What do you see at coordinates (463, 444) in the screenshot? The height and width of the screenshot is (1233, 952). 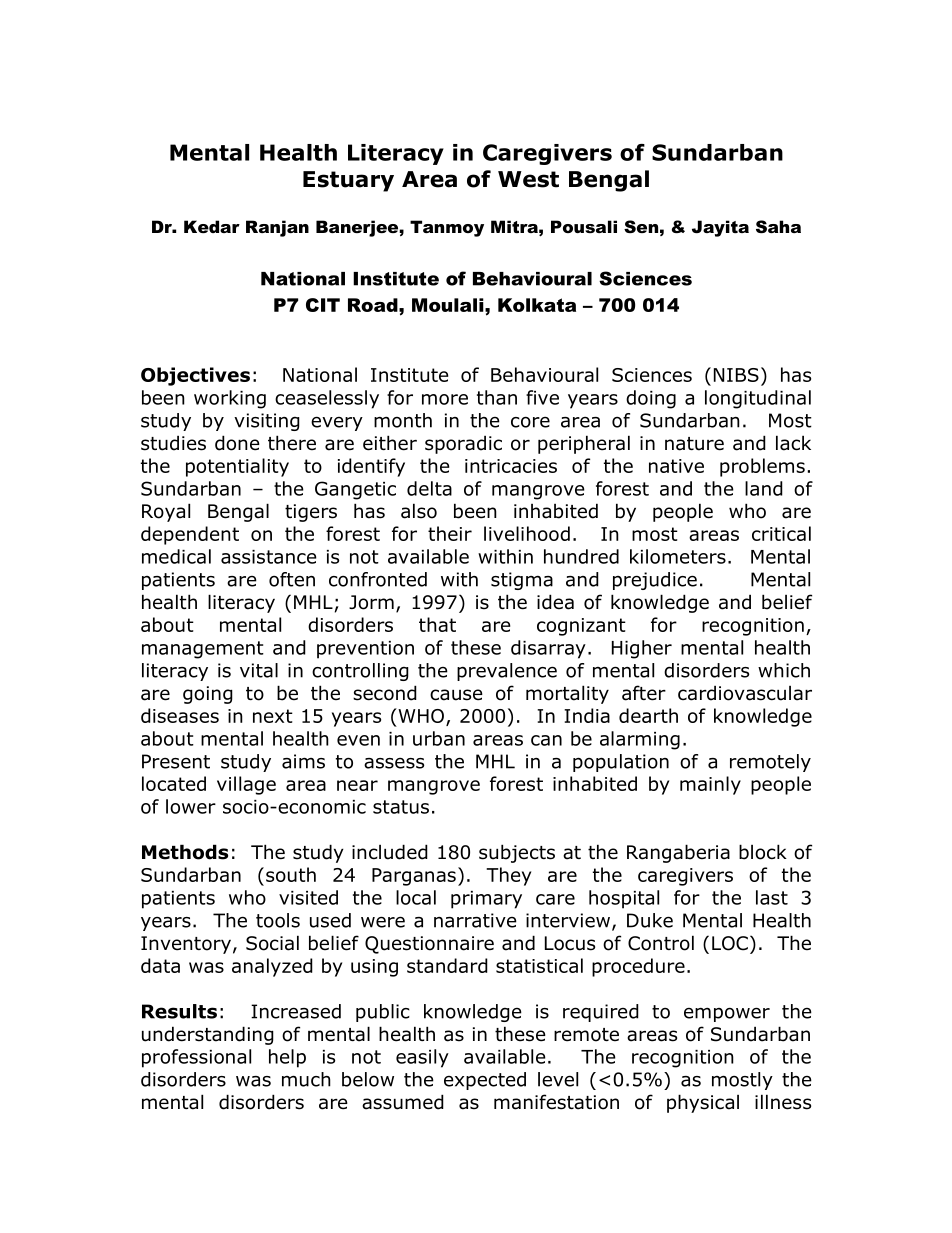 I see `sporadic` at bounding box center [463, 444].
